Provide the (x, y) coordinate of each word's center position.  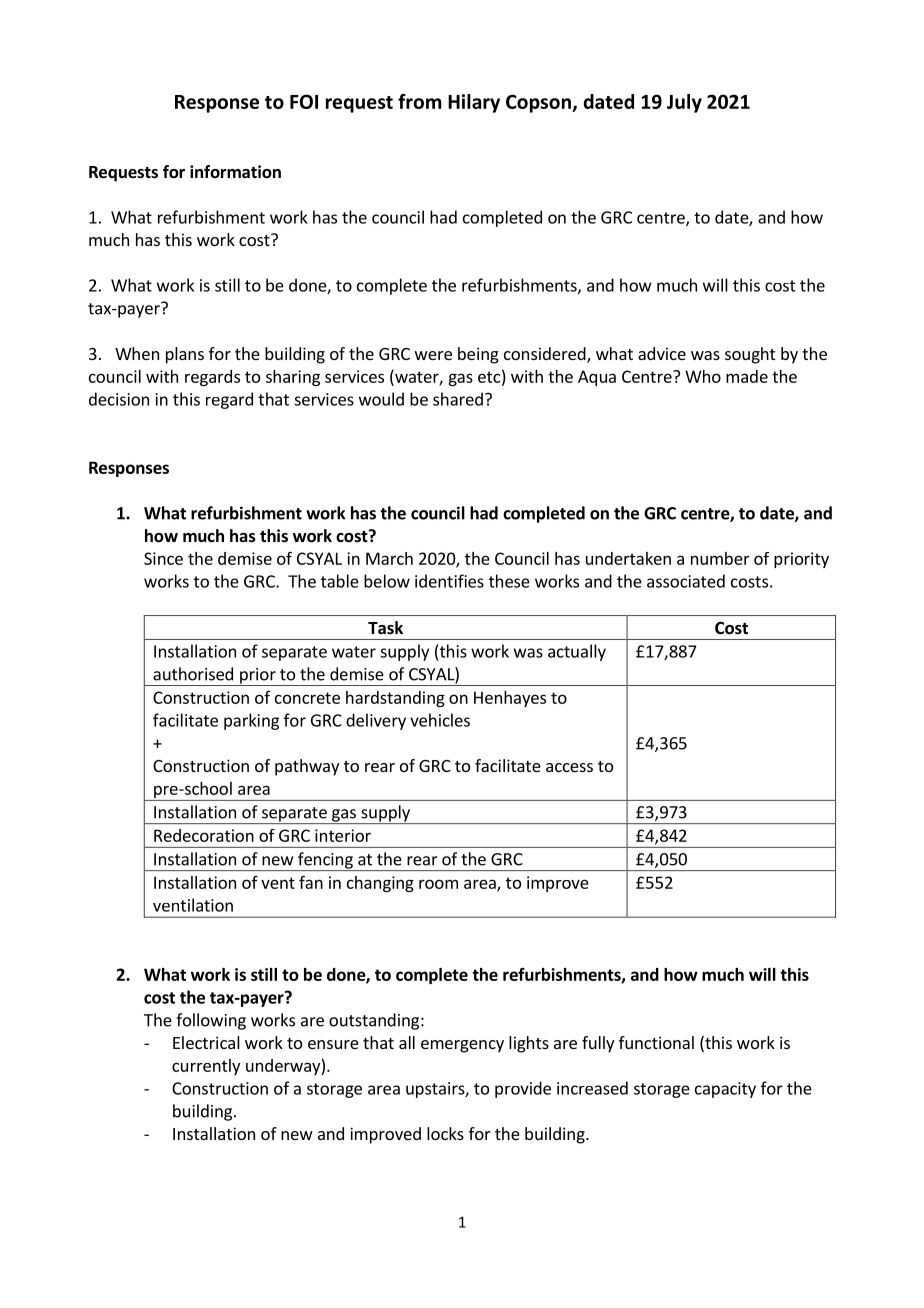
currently (206, 1067)
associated (686, 581)
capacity (725, 1090)
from (419, 101)
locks (445, 1133)
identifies (449, 581)
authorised (193, 674)
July (684, 103)
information (235, 172)
